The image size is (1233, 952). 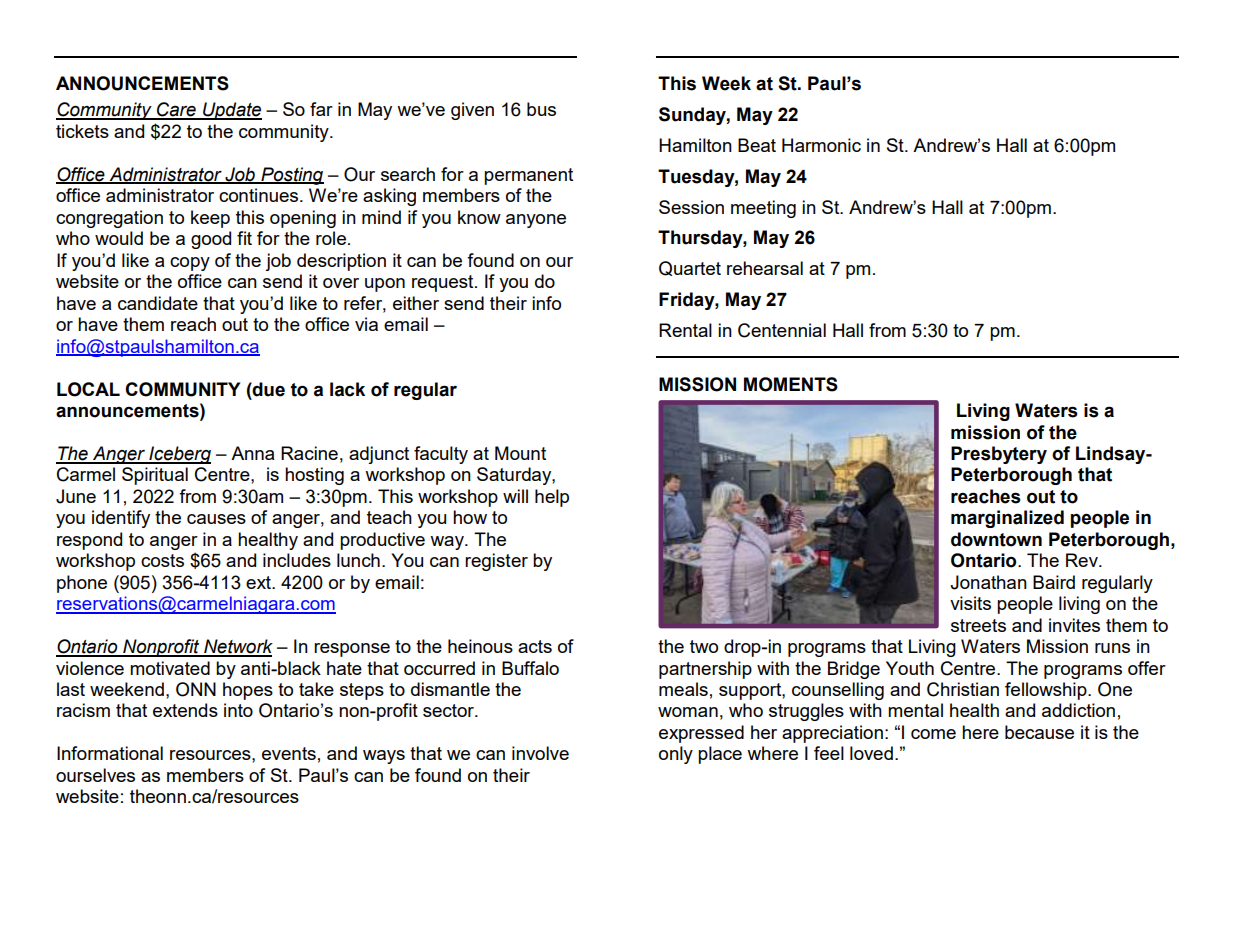 What do you see at coordinates (782, 330) in the screenshot?
I see `Centennial` at bounding box center [782, 330].
